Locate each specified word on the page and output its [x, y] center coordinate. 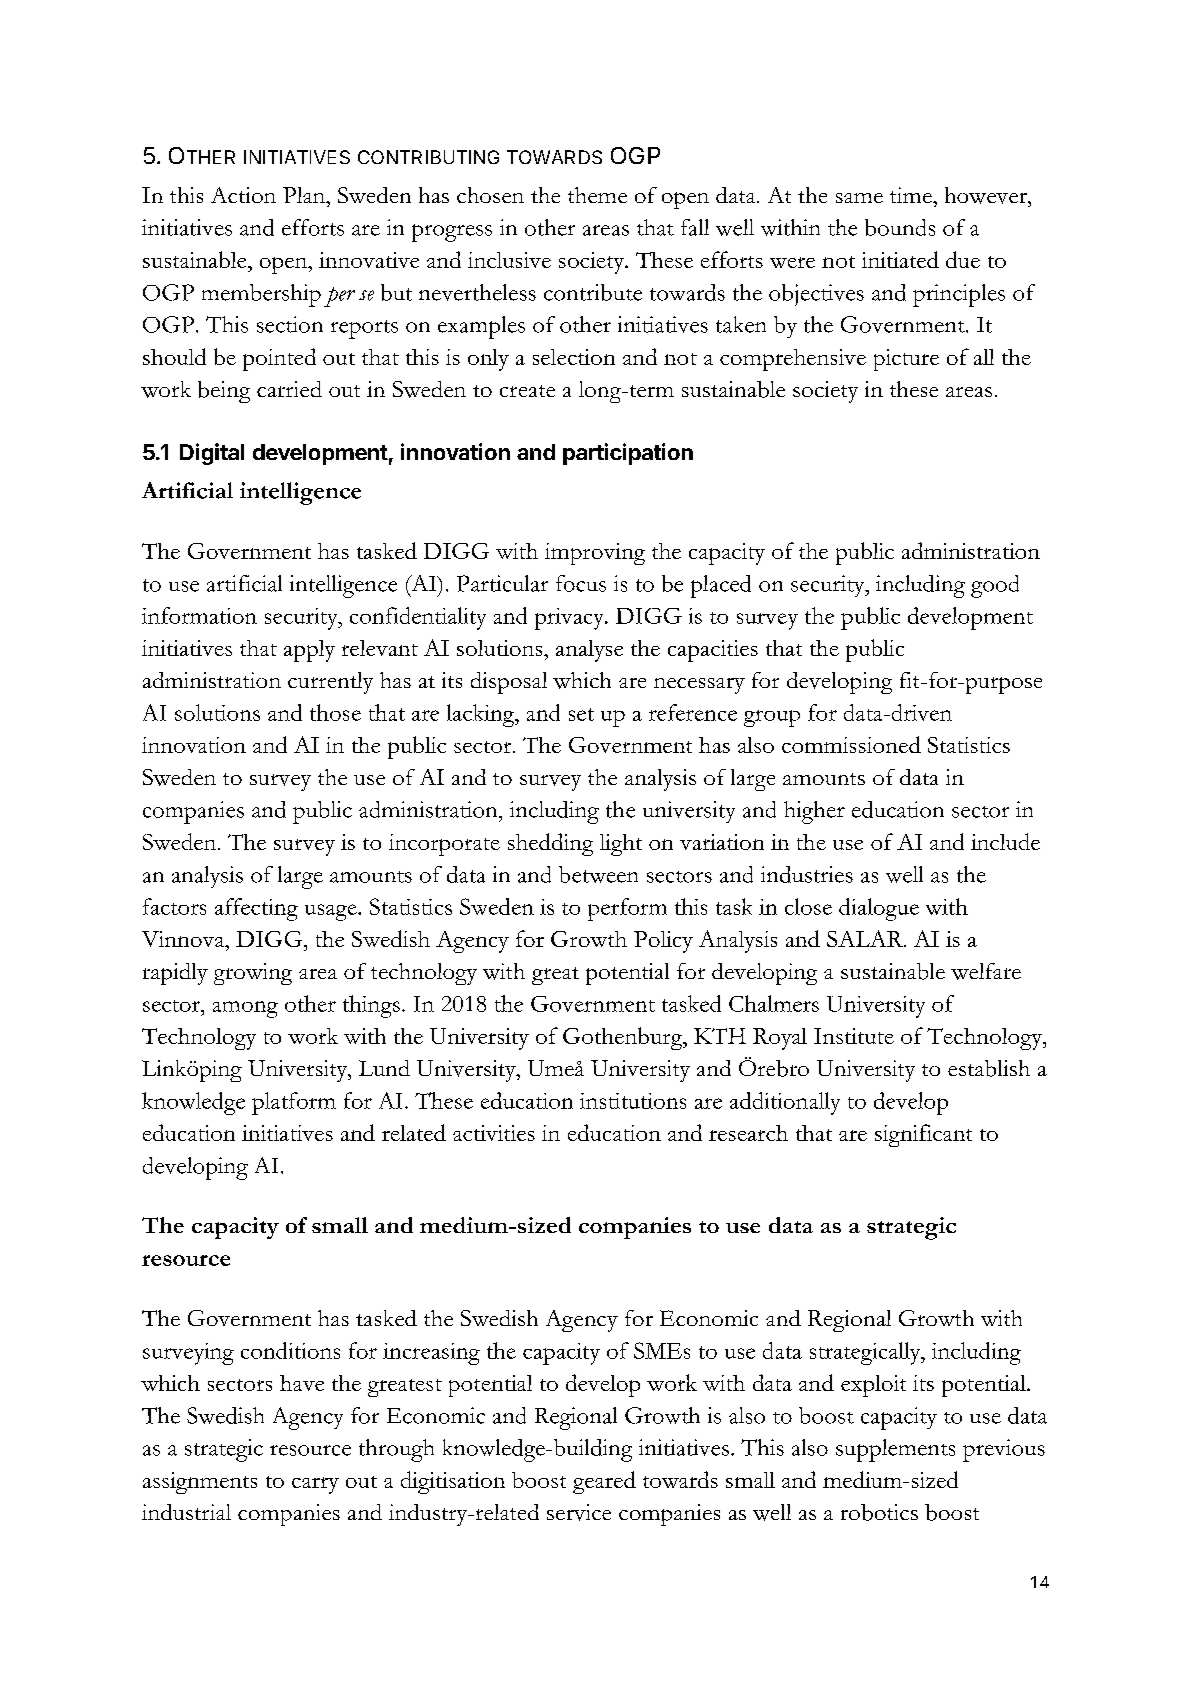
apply [309, 651]
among [245, 1009]
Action [243, 195]
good [995, 586]
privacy [570, 619]
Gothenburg [624, 1038]
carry [315, 1485]
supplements [895, 1450]
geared [604, 1482]
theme [597, 195]
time [912, 195]
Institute [854, 1036]
